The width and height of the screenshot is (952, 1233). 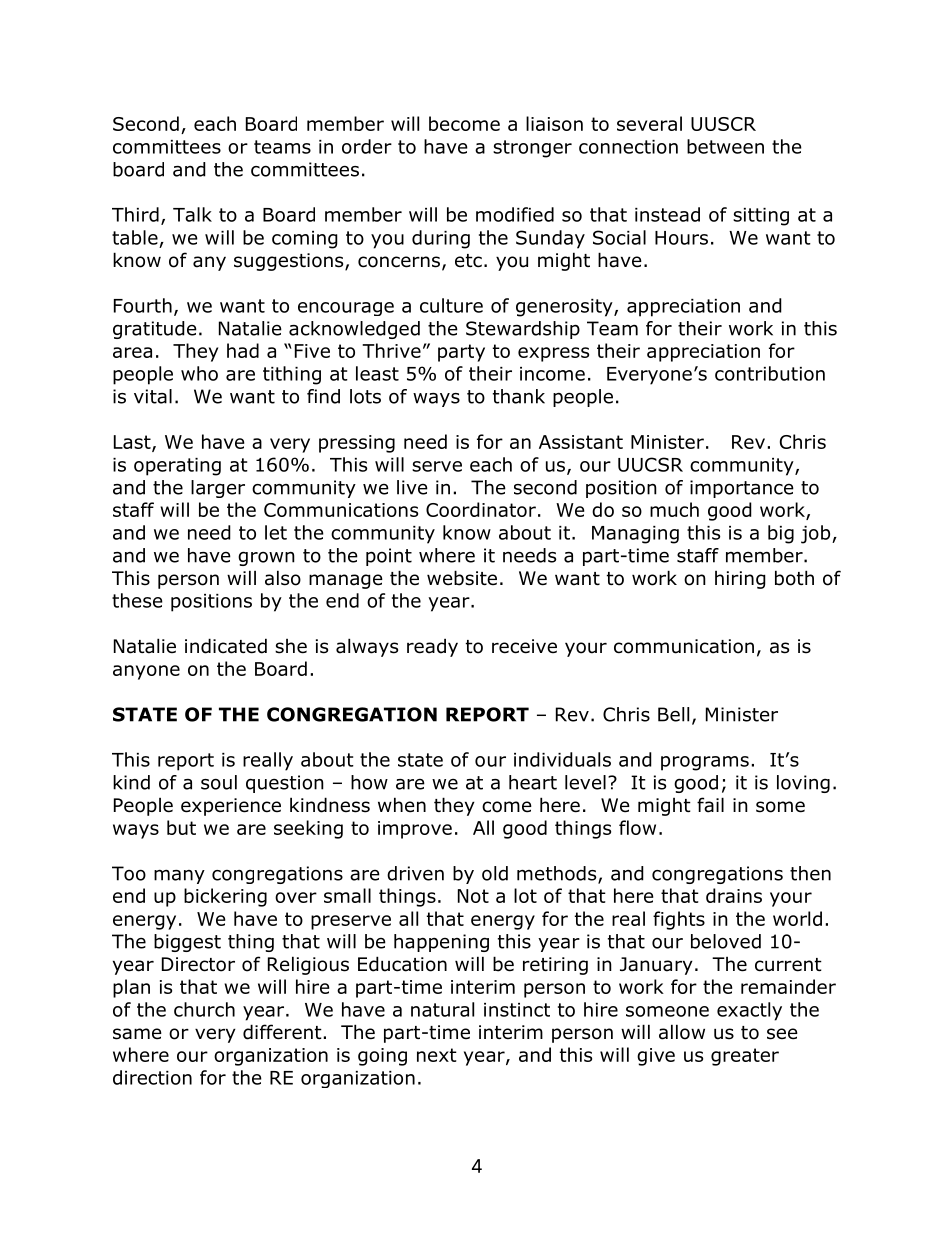 I want to click on church, so click(x=204, y=1009).
